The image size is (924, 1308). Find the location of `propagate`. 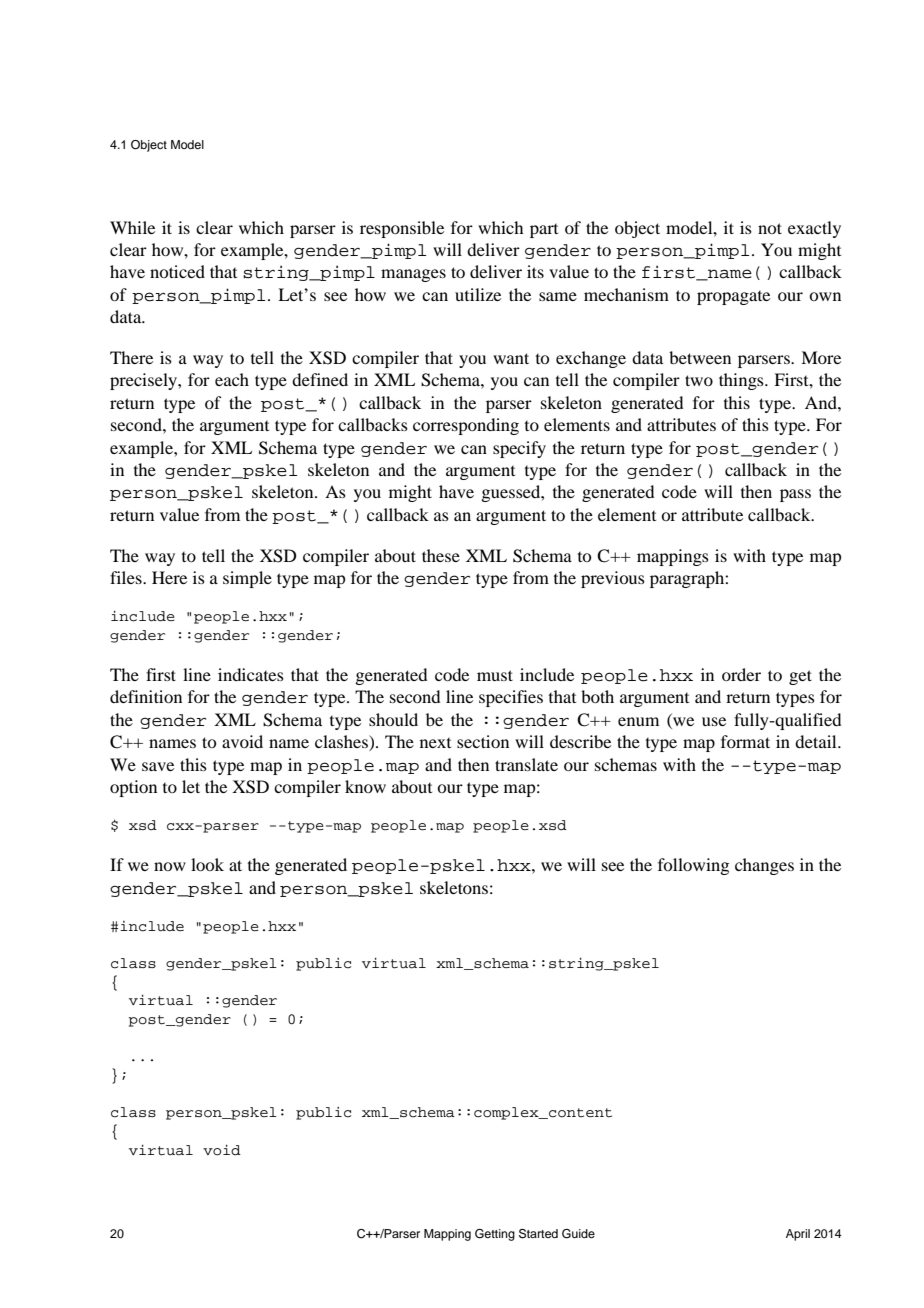

propagate is located at coordinates (733, 298).
